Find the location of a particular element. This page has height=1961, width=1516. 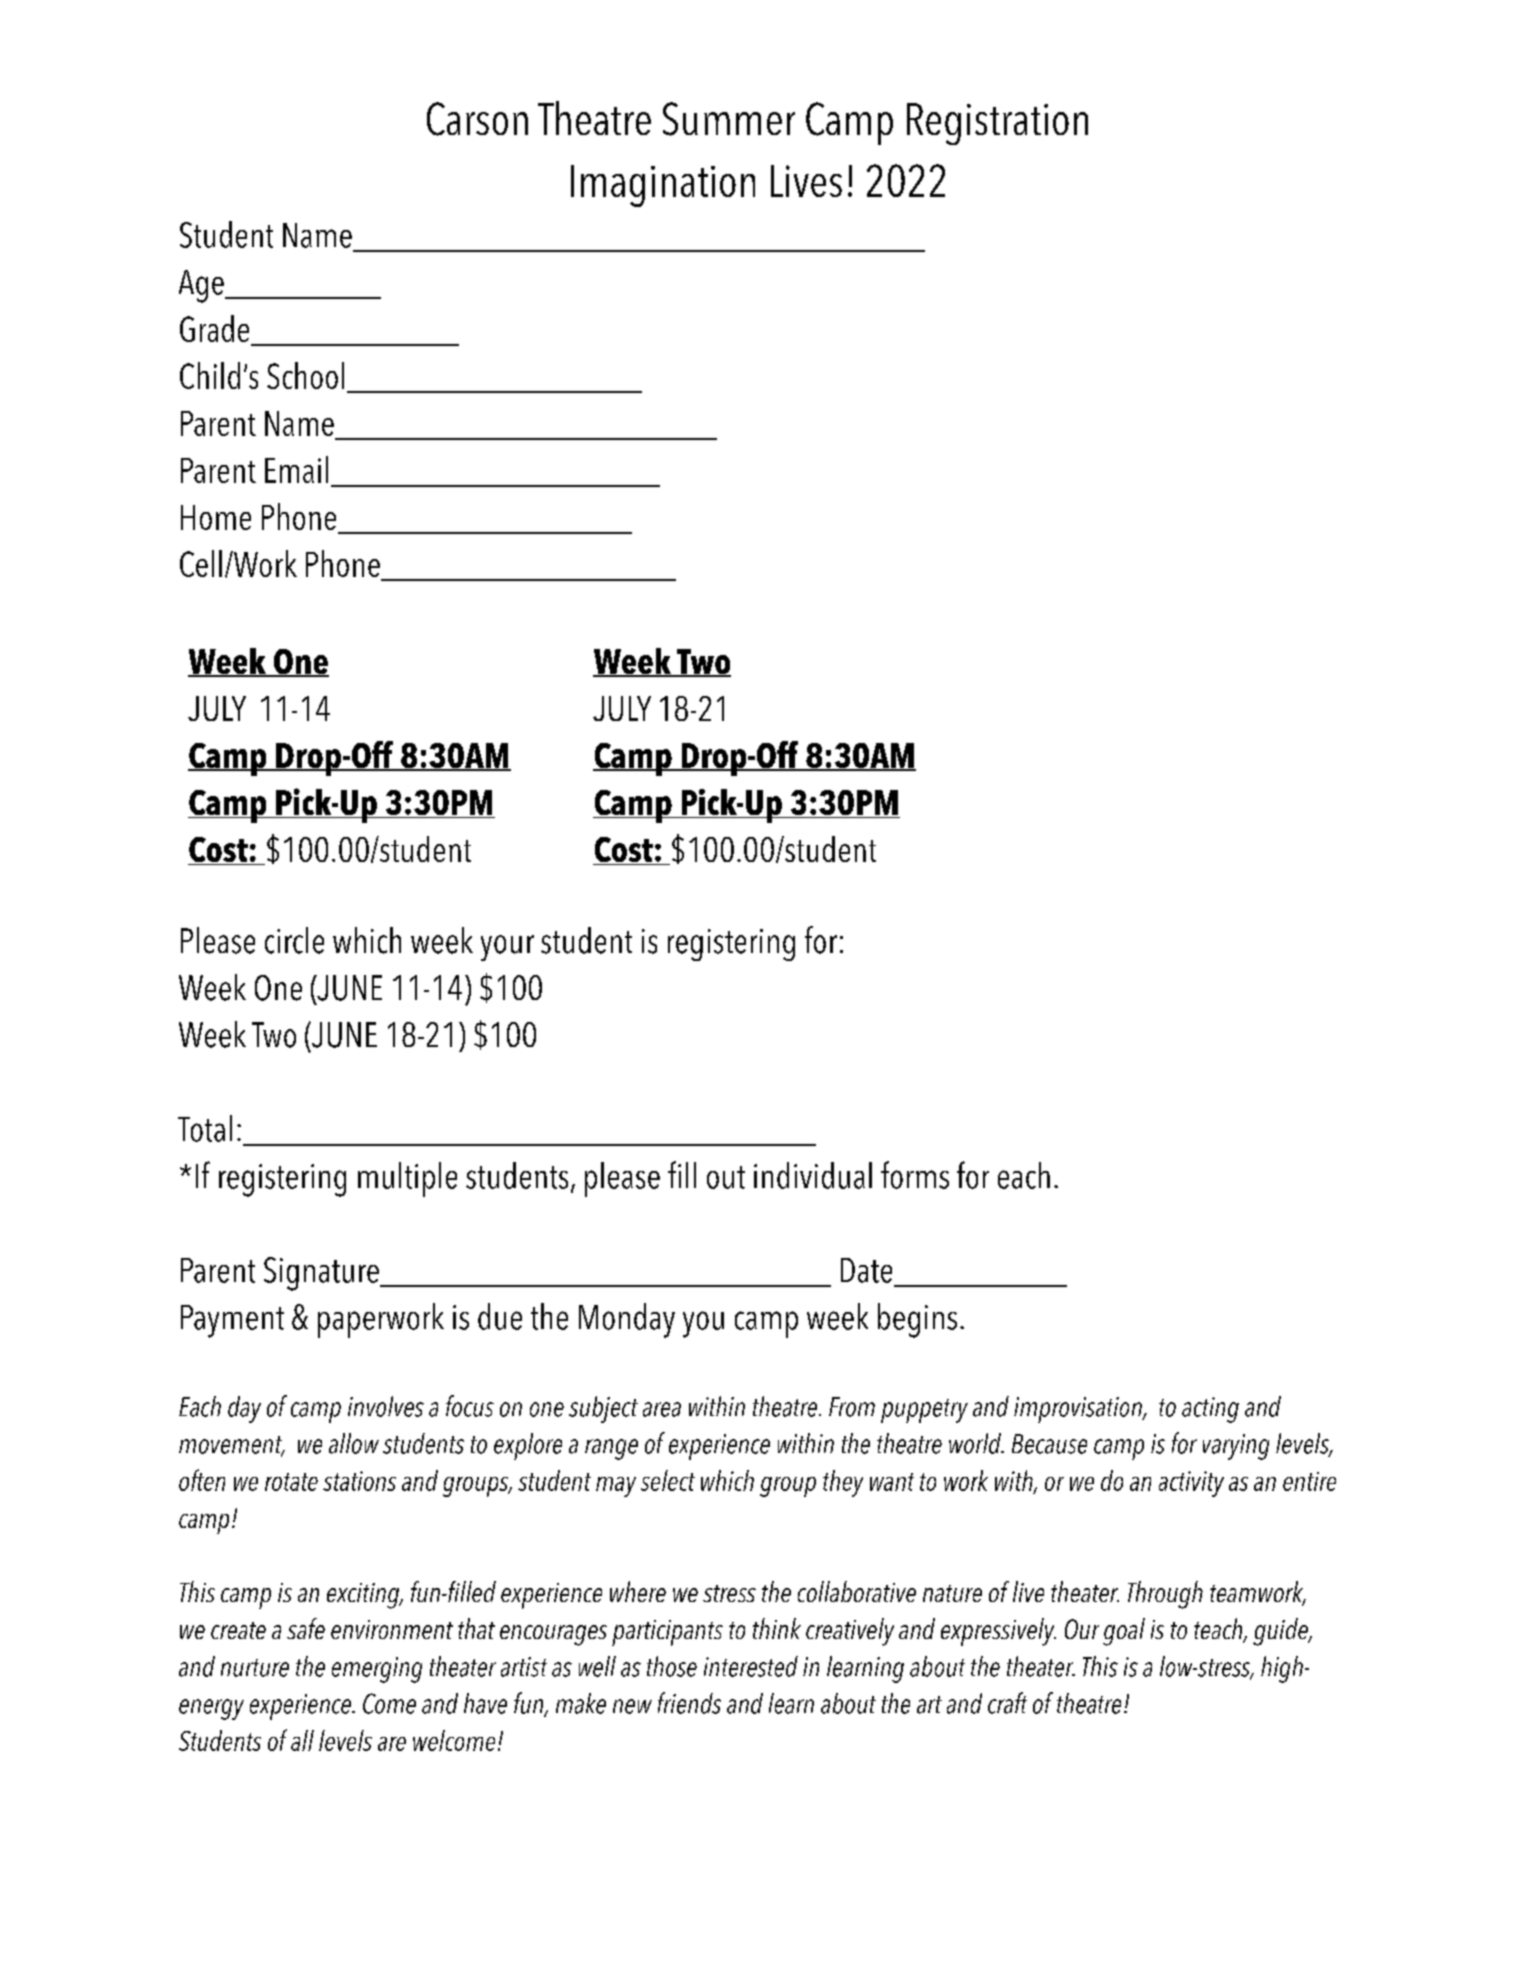

forms is located at coordinates (915, 1175).
